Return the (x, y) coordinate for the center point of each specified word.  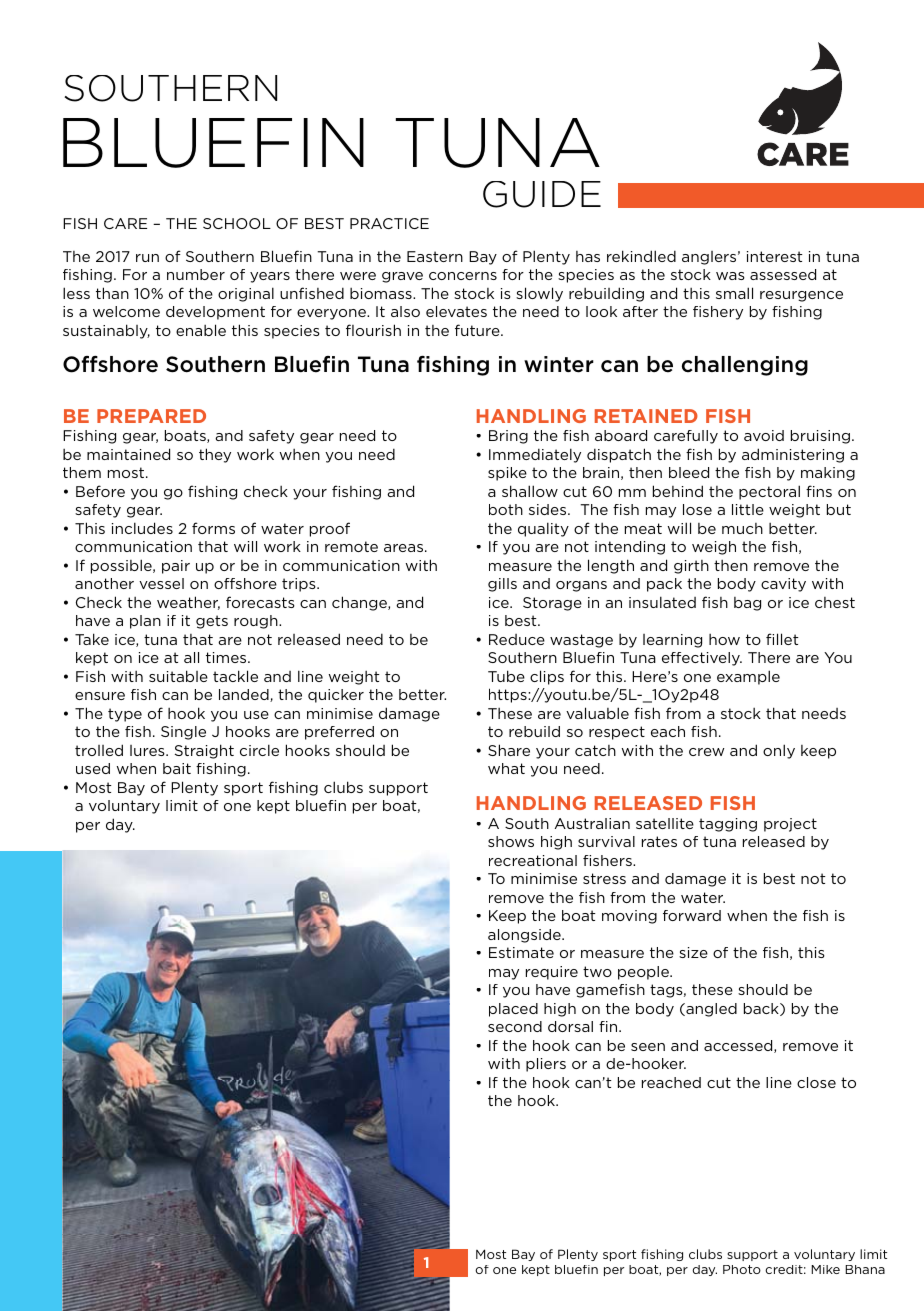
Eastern (435, 256)
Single (183, 733)
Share (509, 750)
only (779, 751)
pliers (546, 1065)
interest (775, 256)
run (147, 258)
